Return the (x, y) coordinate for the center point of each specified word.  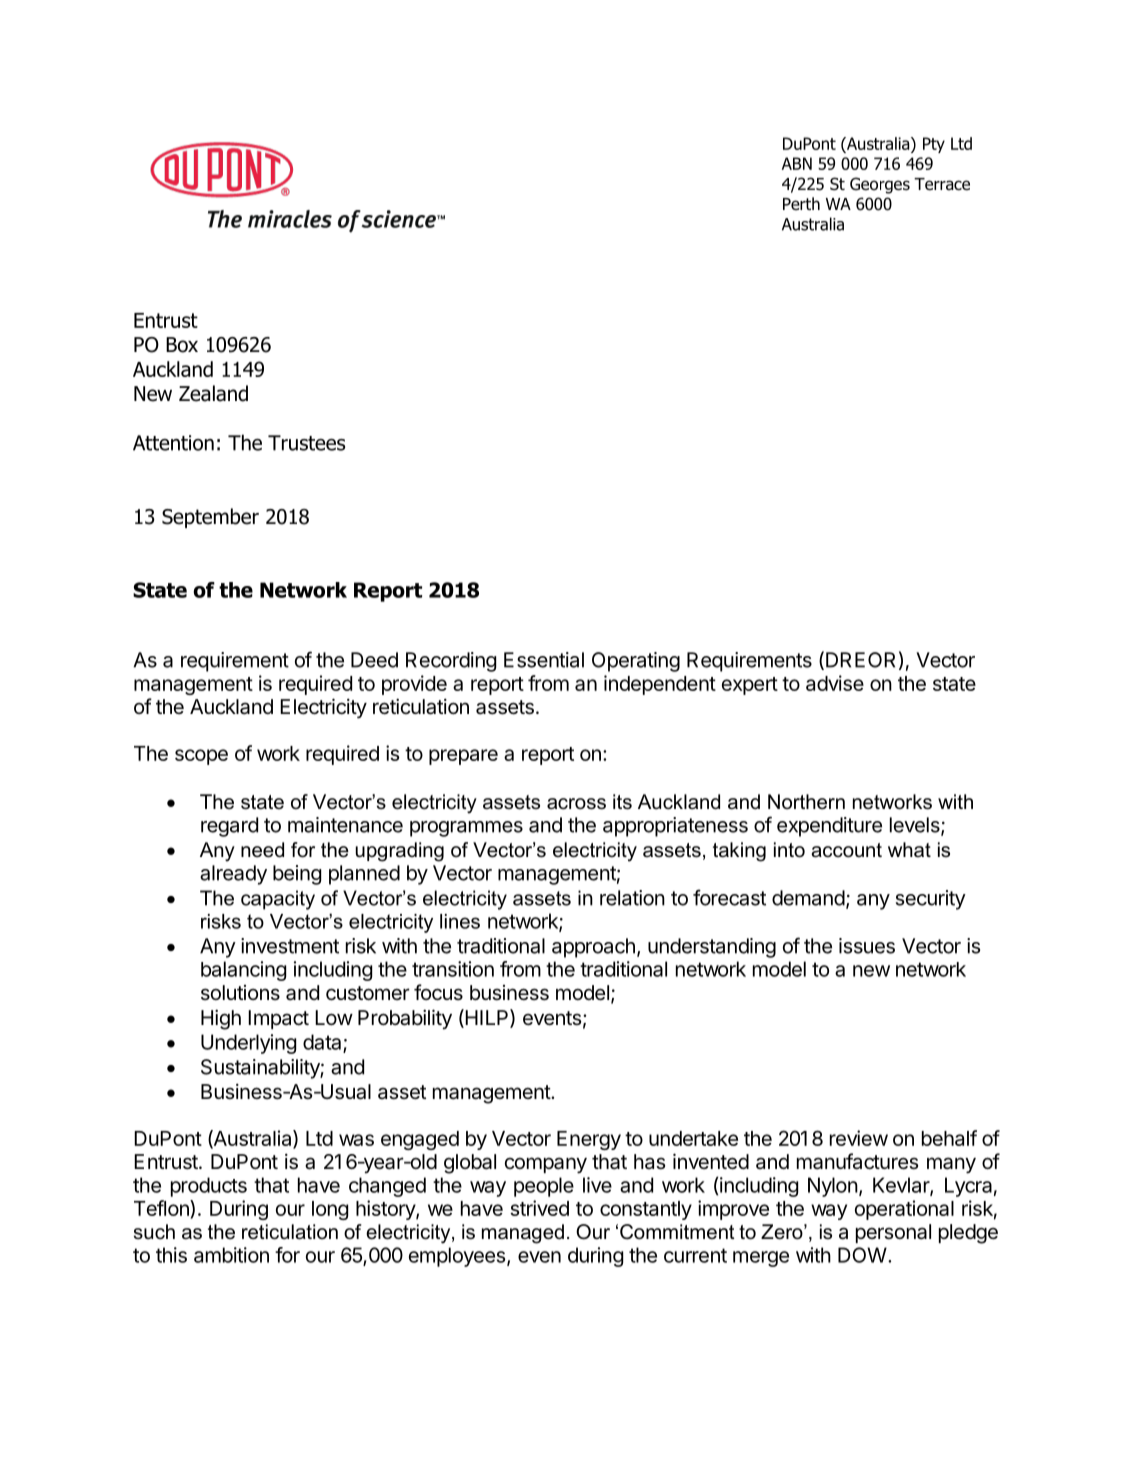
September (210, 518)
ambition (231, 1255)
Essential (544, 660)
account (846, 850)
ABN (797, 163)
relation (632, 898)
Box (182, 345)
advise (835, 683)
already (233, 875)
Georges (880, 185)
